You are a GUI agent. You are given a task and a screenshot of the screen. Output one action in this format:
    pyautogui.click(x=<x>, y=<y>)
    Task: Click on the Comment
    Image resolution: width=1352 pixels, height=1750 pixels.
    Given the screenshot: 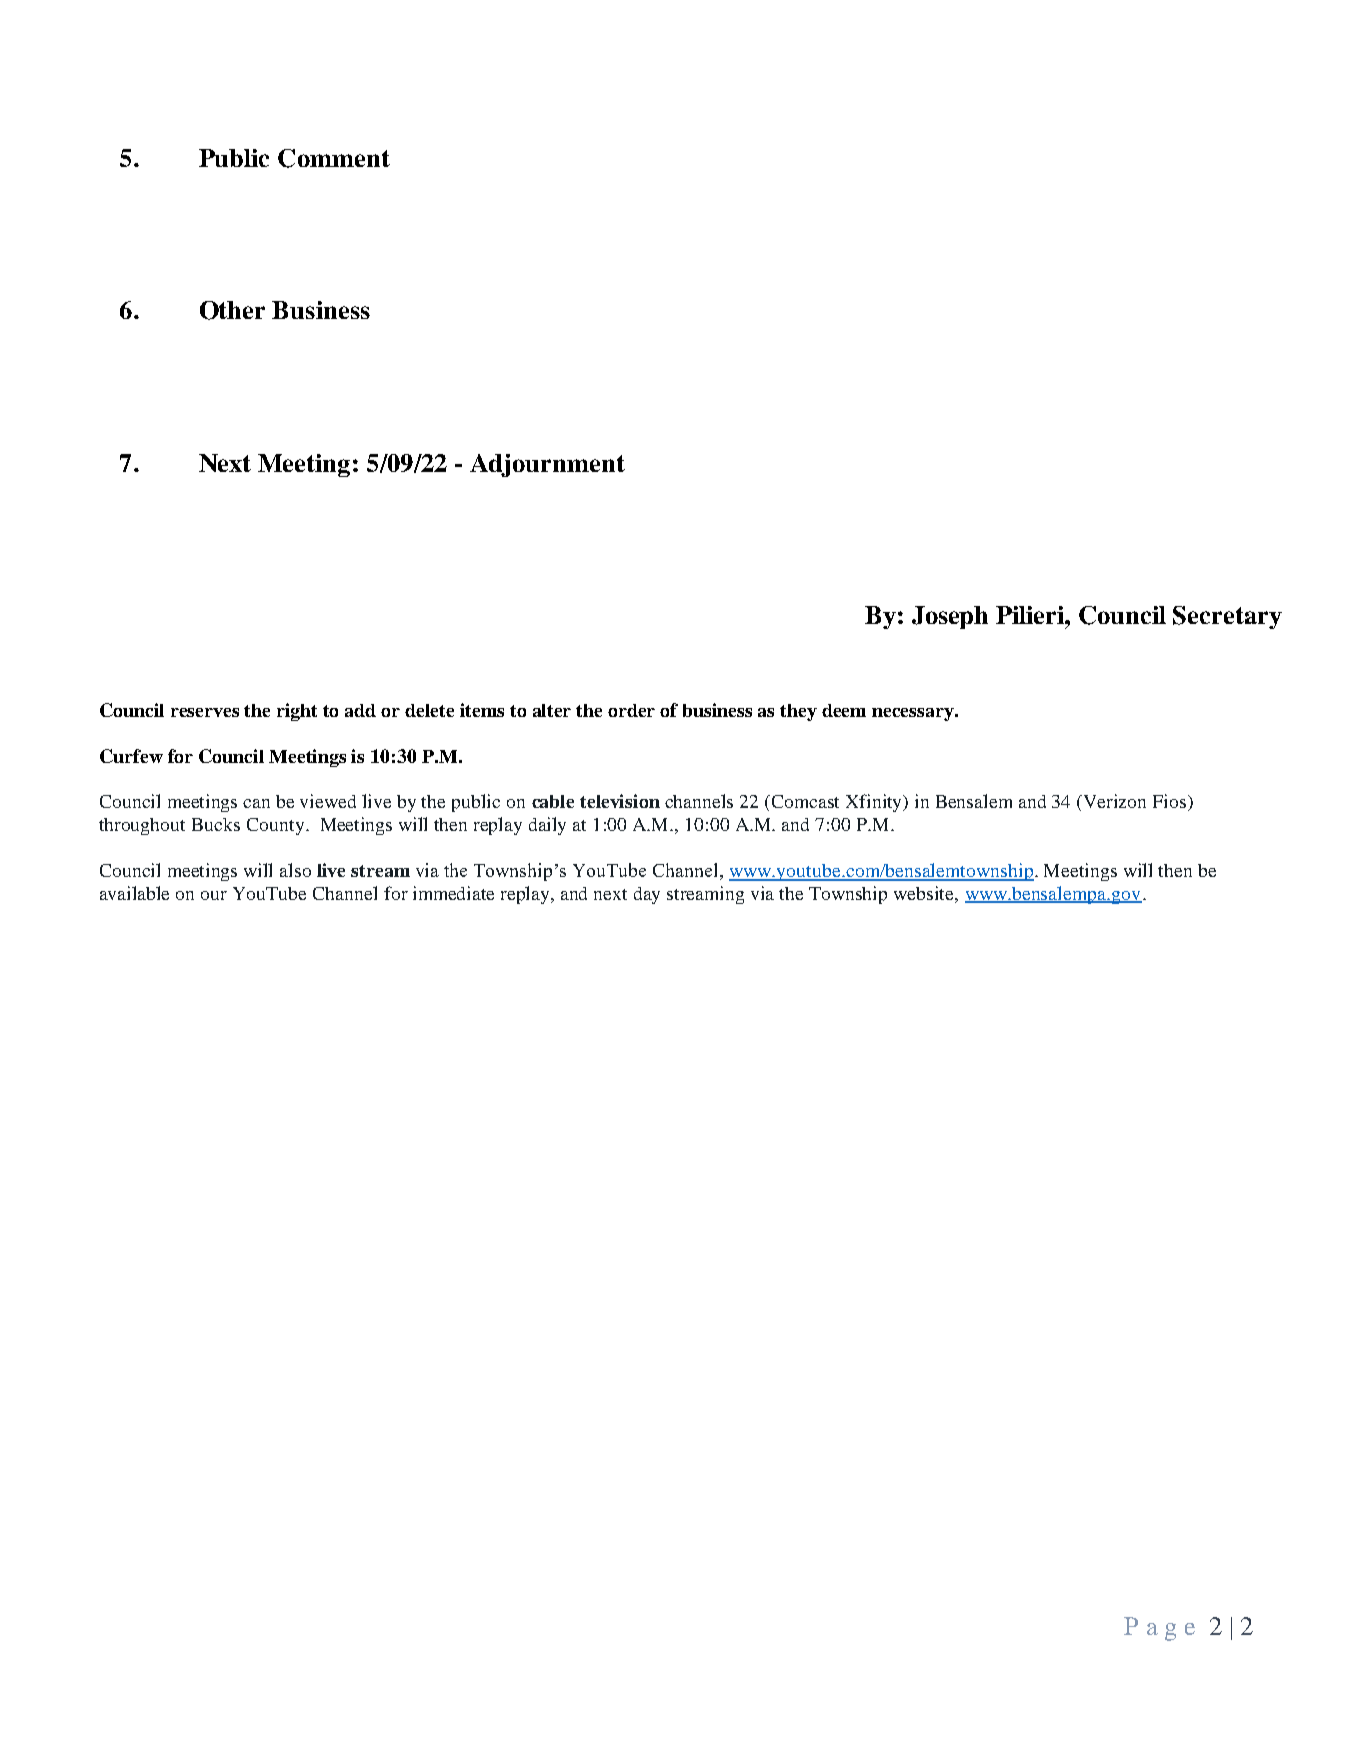 What is the action you would take?
    pyautogui.click(x=334, y=158)
